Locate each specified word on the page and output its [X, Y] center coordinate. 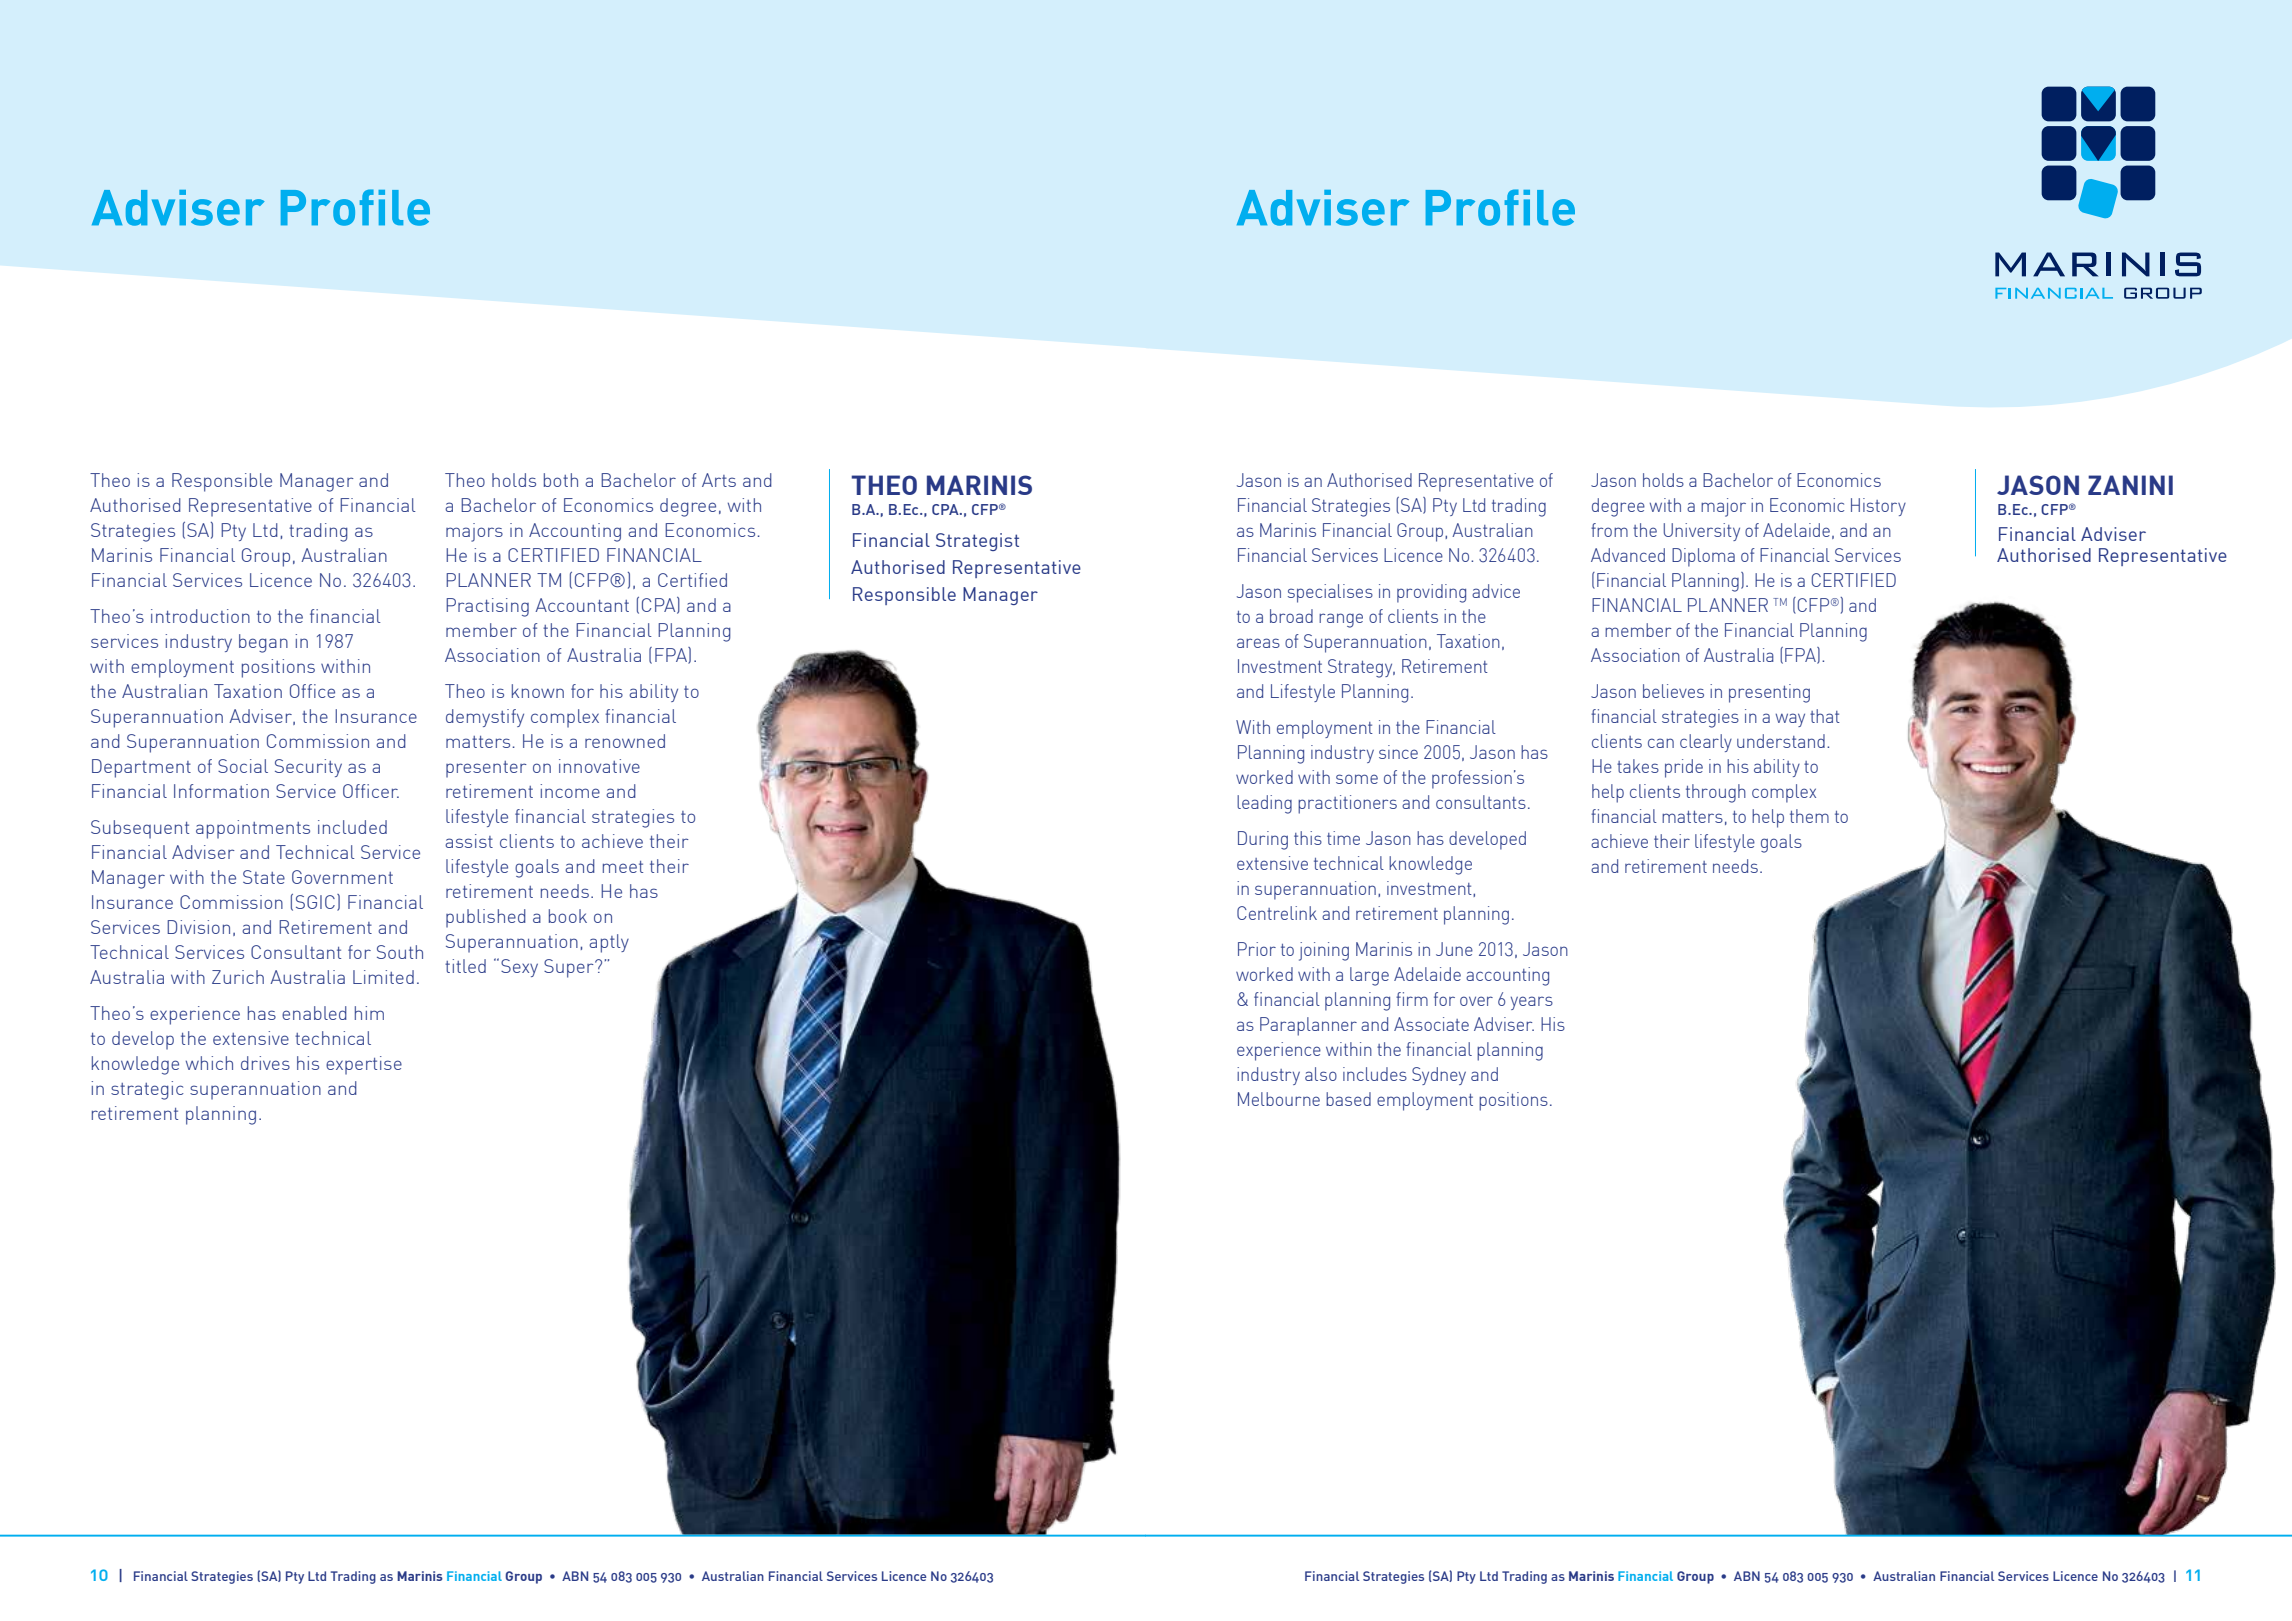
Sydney [1439, 1076]
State [264, 877]
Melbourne [1279, 1099]
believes [1673, 691]
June [1454, 949]
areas [1258, 643]
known [538, 691]
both [561, 480]
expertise [364, 1065]
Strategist [977, 542]
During [1263, 840]
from [1609, 530]
